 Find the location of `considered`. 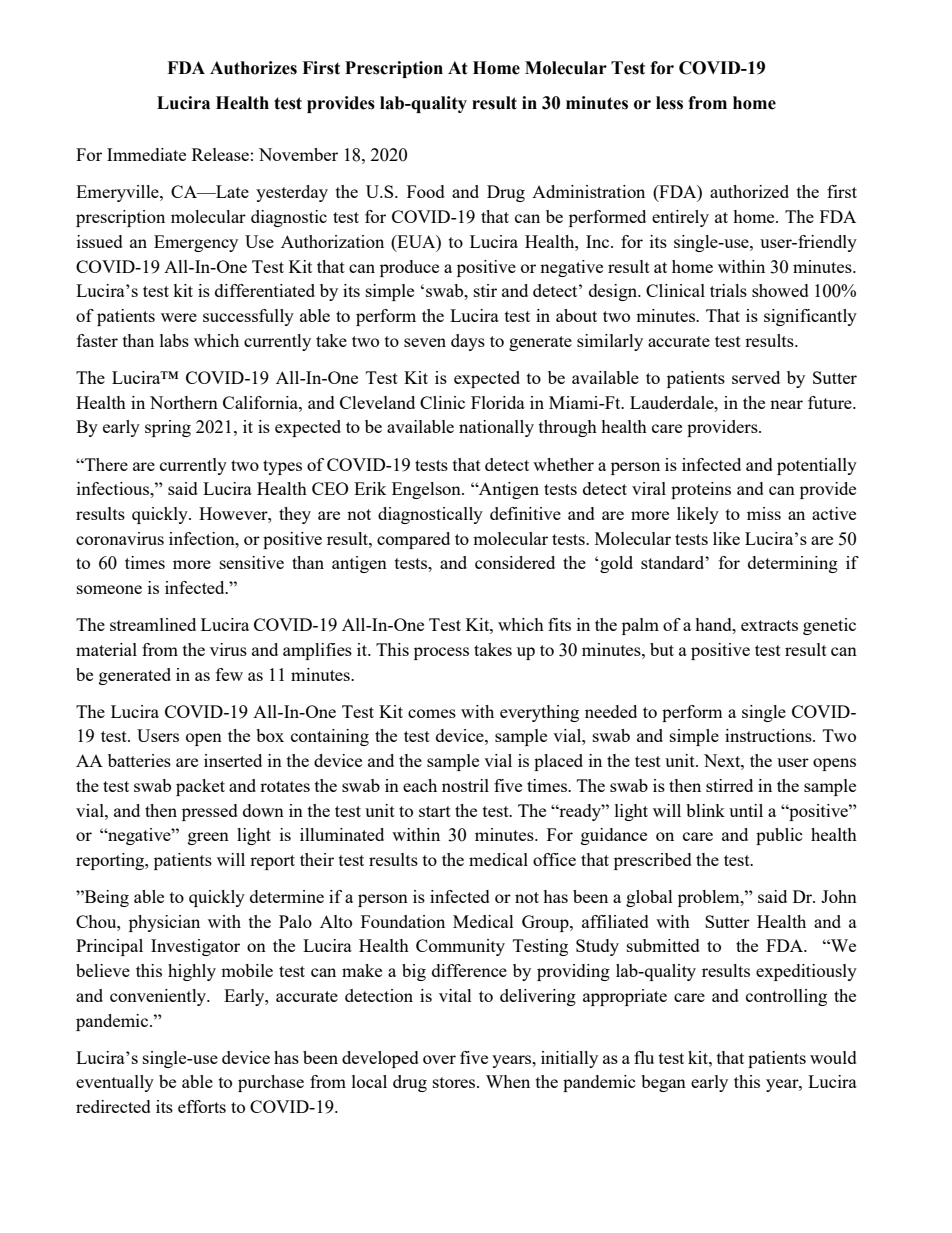

considered is located at coordinates (515, 562).
